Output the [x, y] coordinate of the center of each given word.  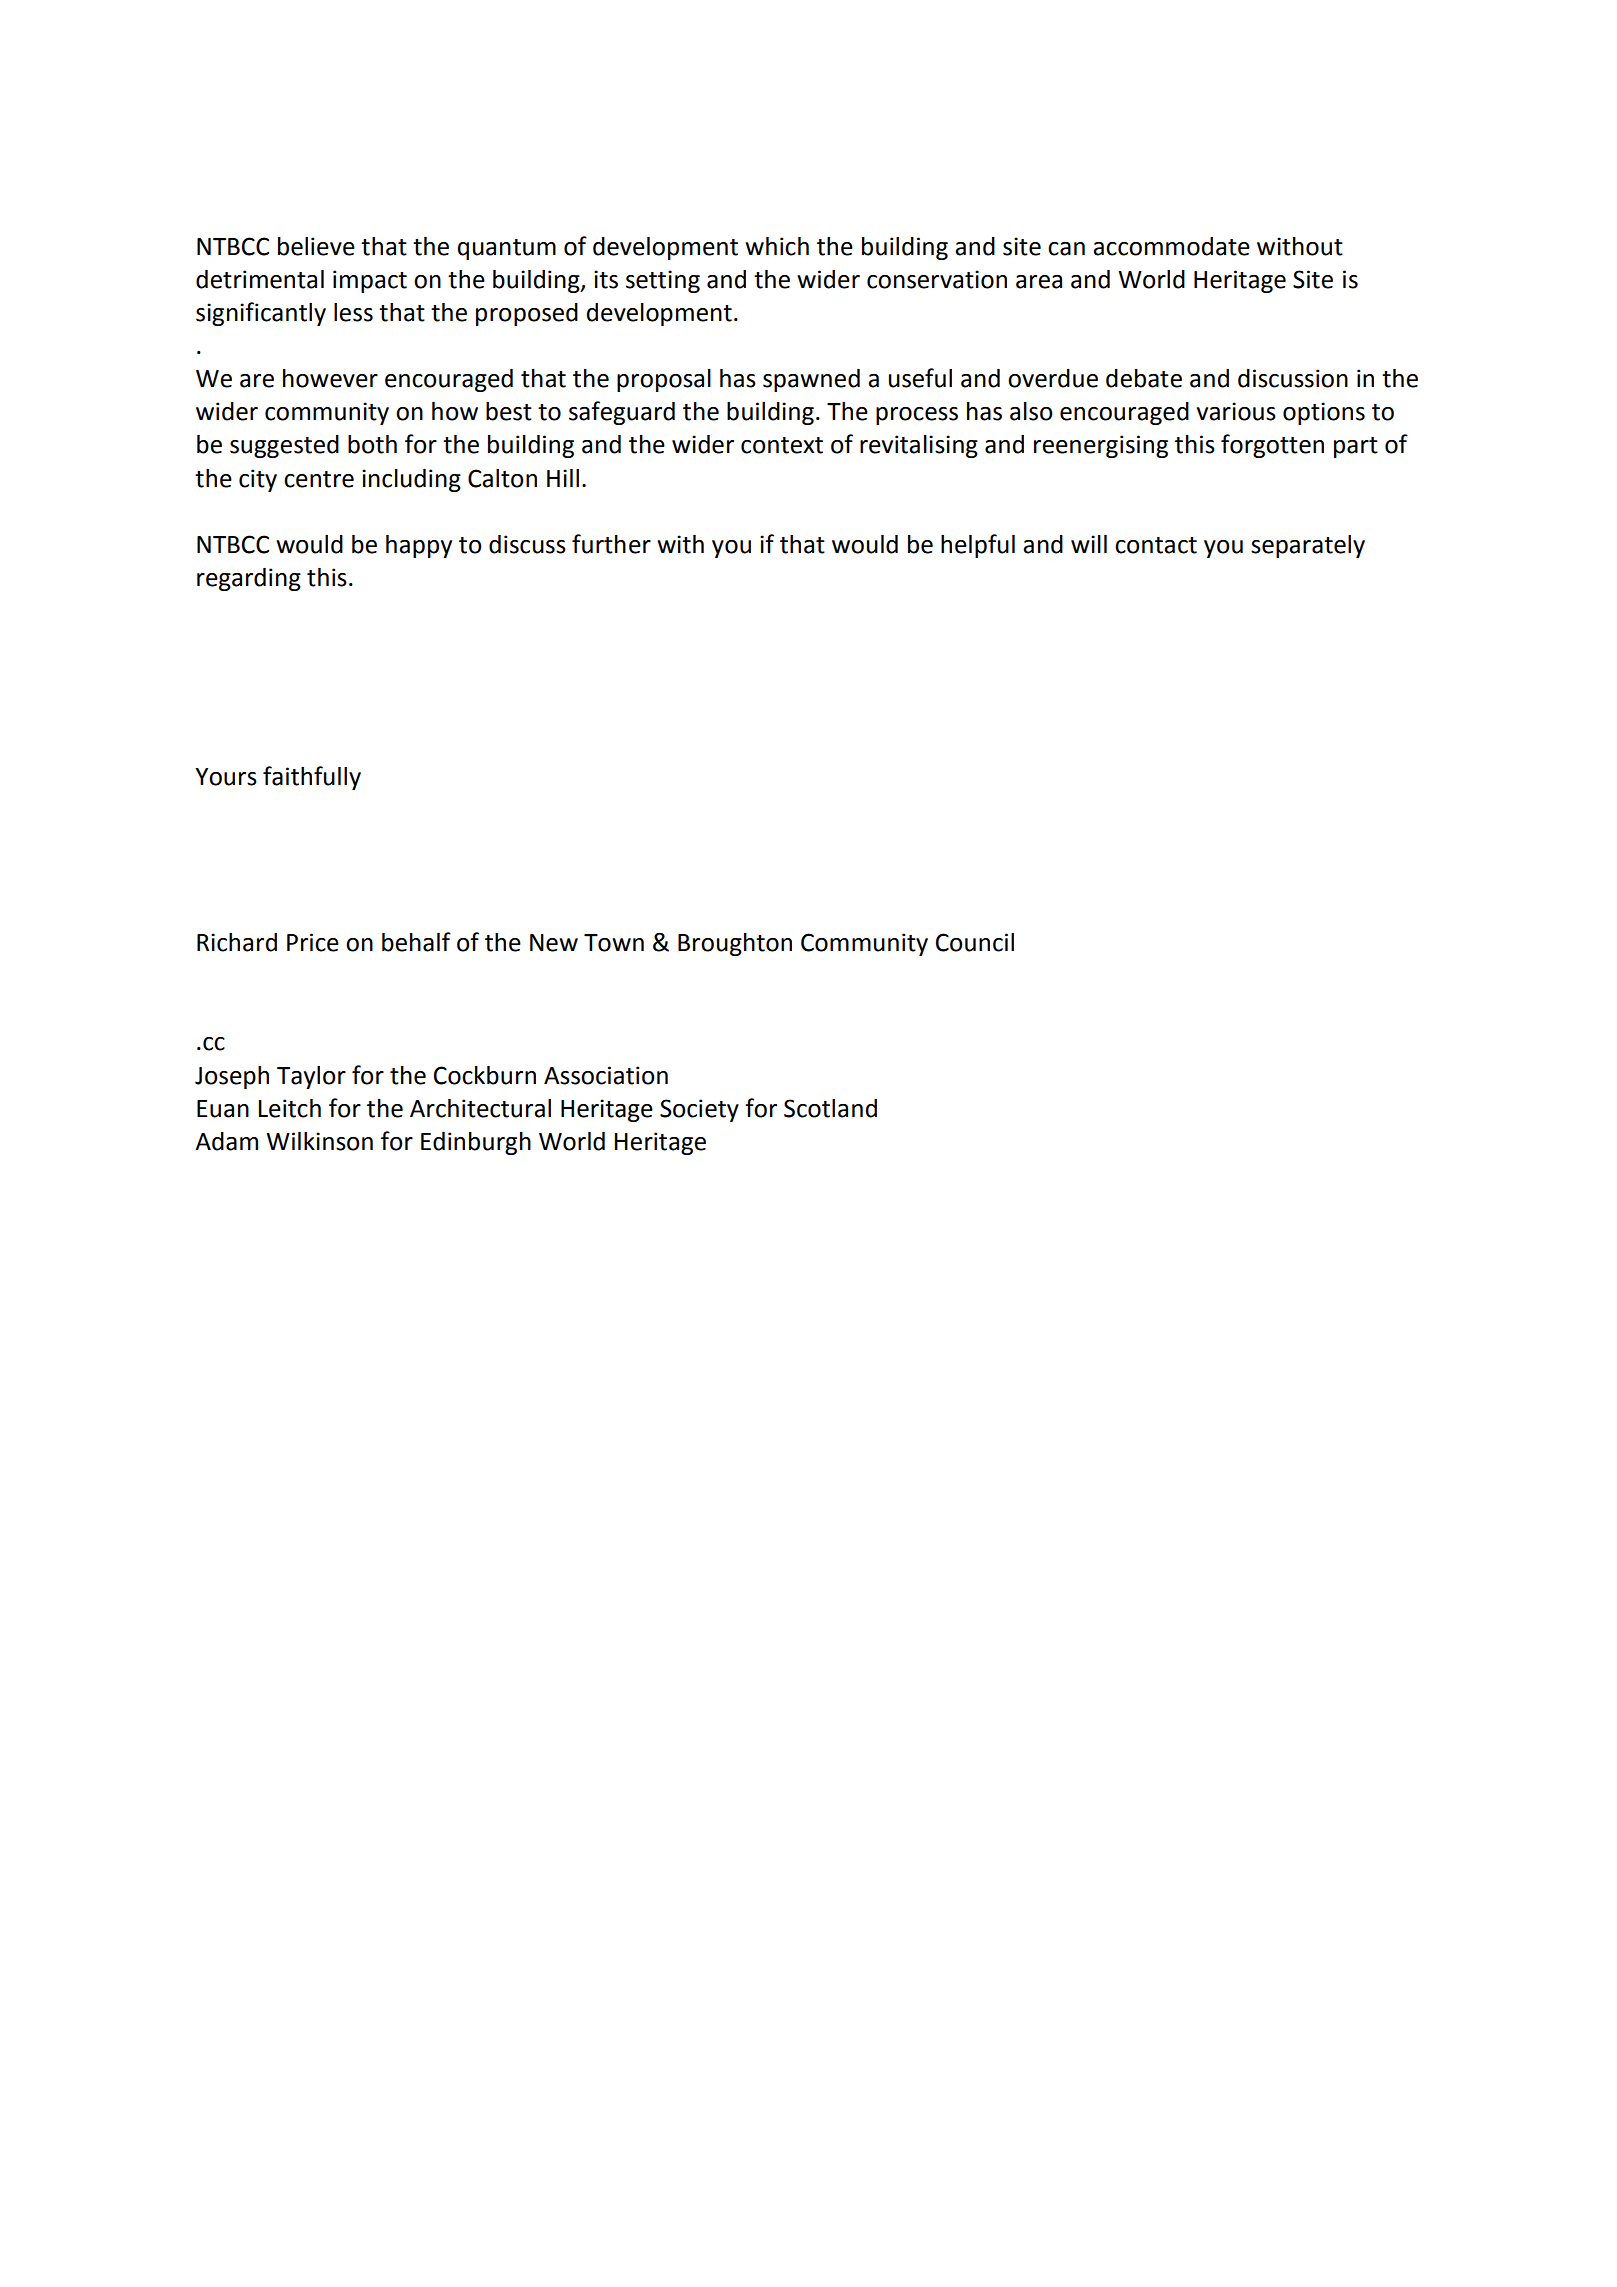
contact [1156, 545]
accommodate [1171, 246]
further [611, 544]
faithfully [312, 778]
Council [975, 942]
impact [370, 281]
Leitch [290, 1108]
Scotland [830, 1108]
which [777, 246]
